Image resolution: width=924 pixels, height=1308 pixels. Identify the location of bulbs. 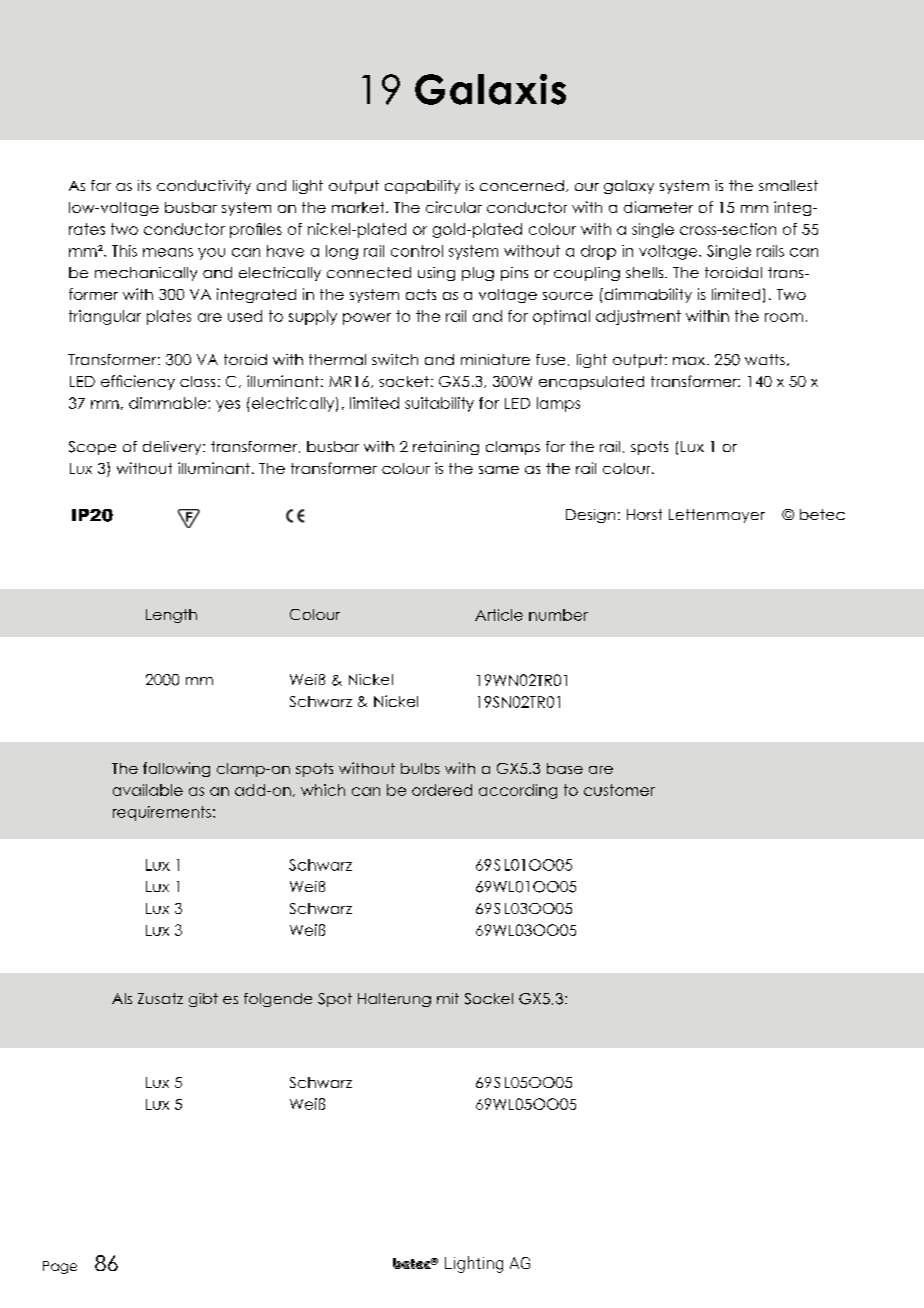
(420, 768).
